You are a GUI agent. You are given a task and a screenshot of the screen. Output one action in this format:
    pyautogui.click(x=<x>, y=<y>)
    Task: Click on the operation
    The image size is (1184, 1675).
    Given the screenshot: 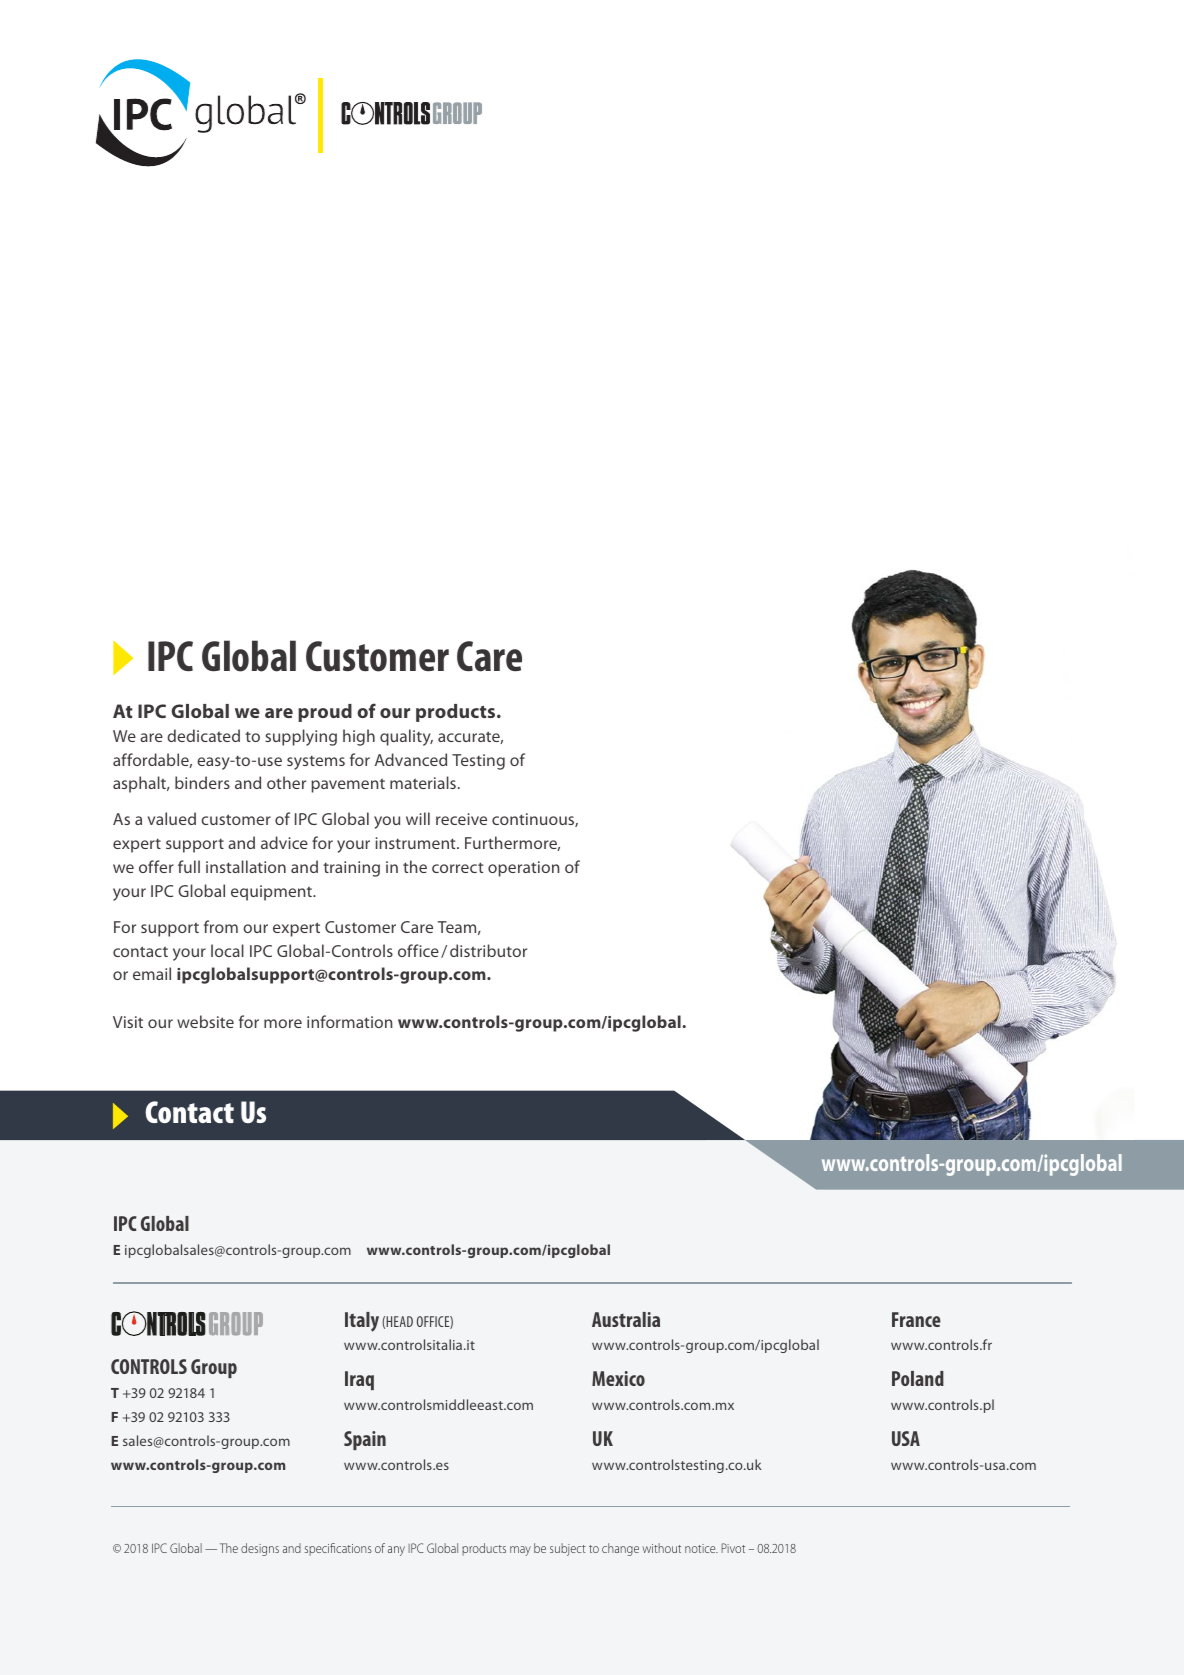 What is the action you would take?
    pyautogui.click(x=524, y=869)
